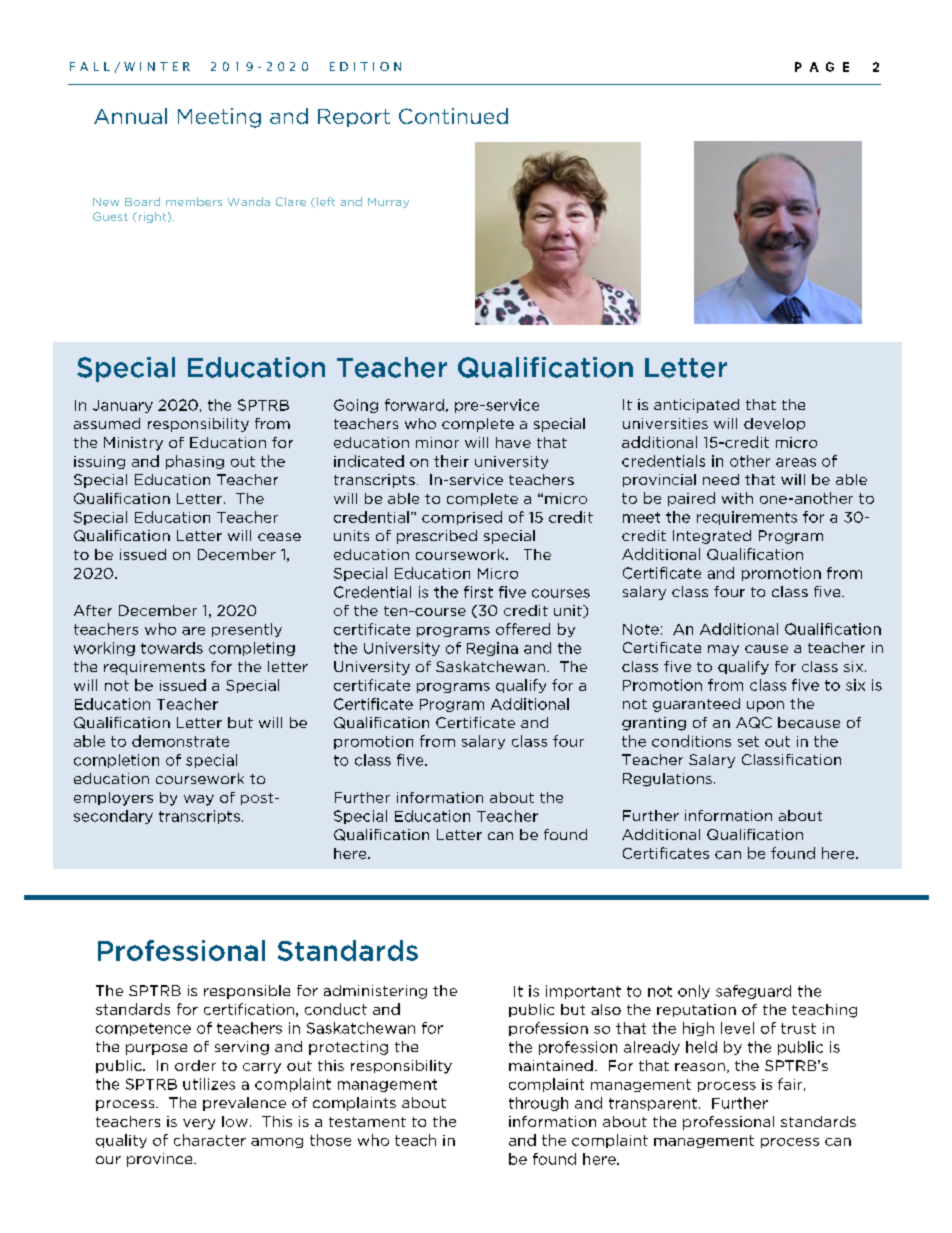  Describe the element at coordinates (199, 800) in the screenshot. I see `way` at that location.
